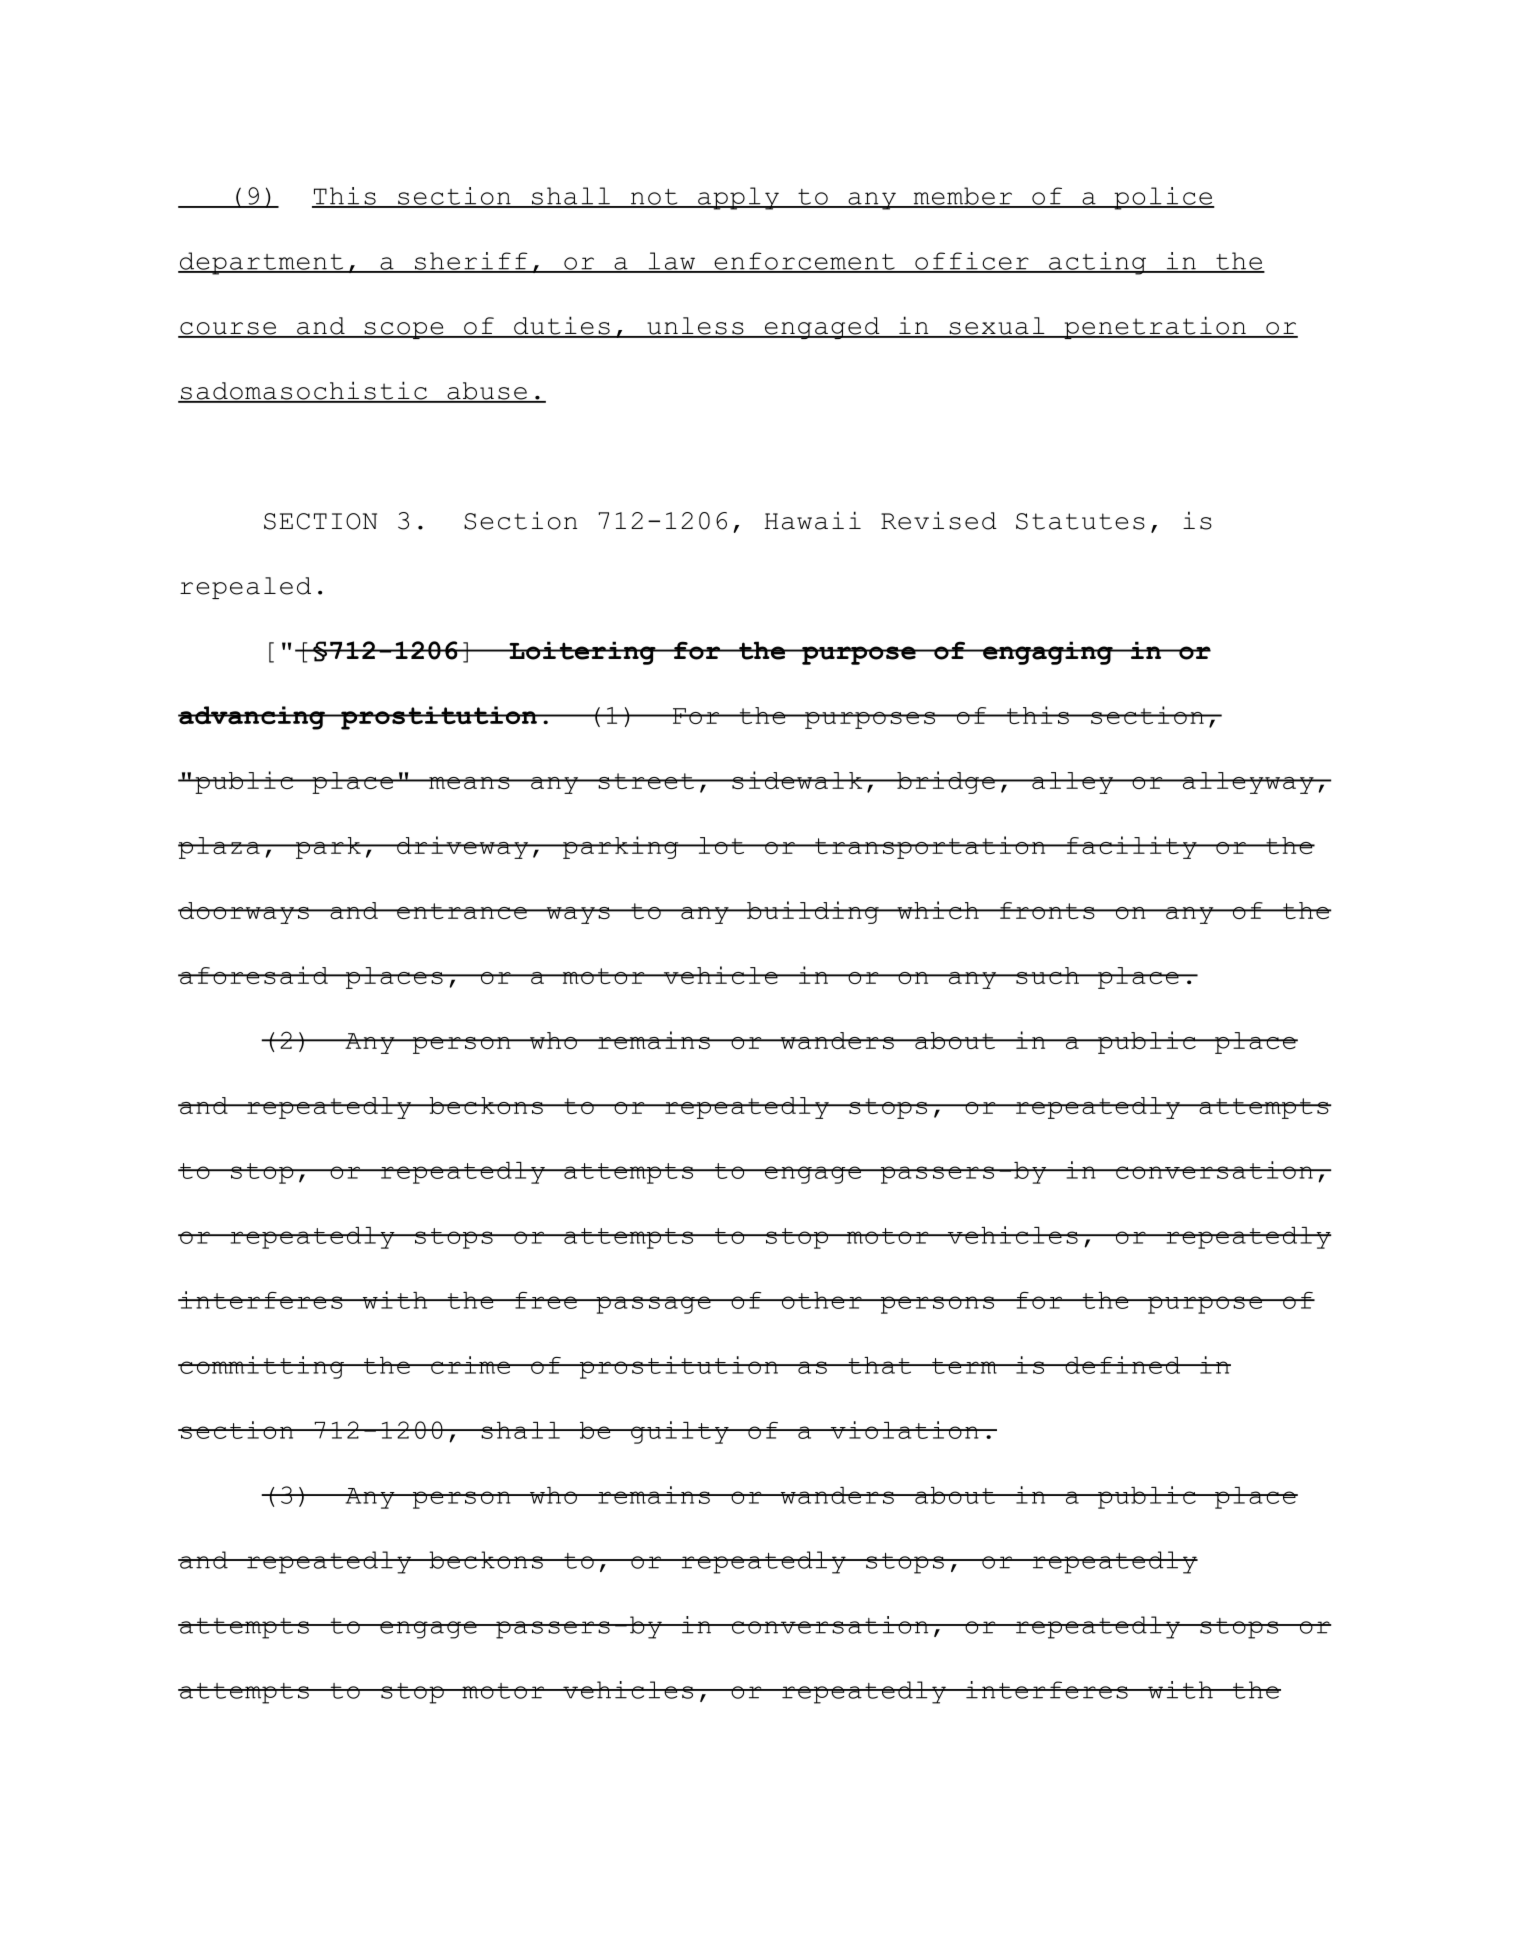 This screenshot has width=1515, height=1960. What do you see at coordinates (262, 263) in the screenshot?
I see `department` at bounding box center [262, 263].
